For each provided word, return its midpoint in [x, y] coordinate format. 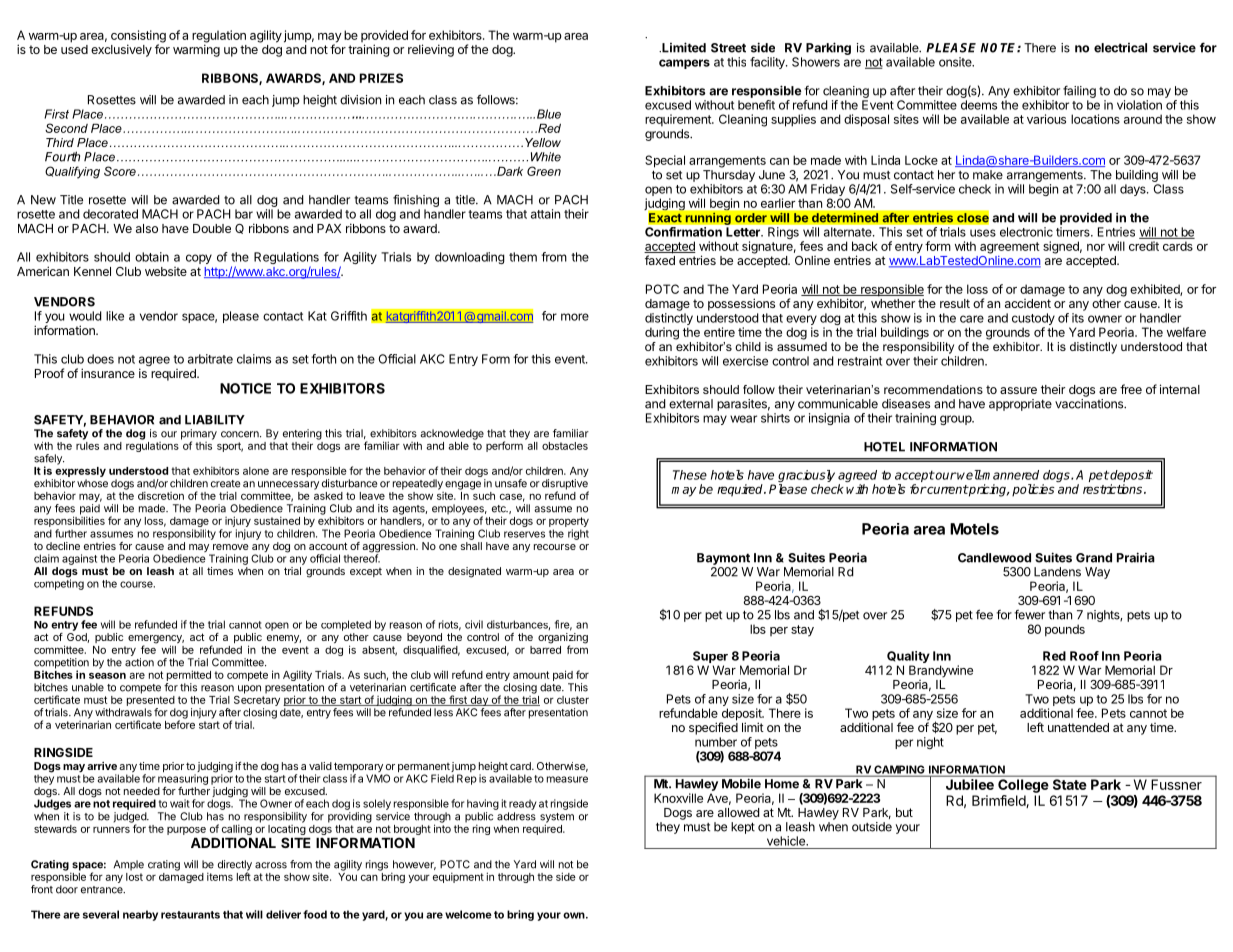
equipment [458, 877]
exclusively [121, 50]
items [220, 876]
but [904, 812]
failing [1079, 92]
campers [684, 64]
